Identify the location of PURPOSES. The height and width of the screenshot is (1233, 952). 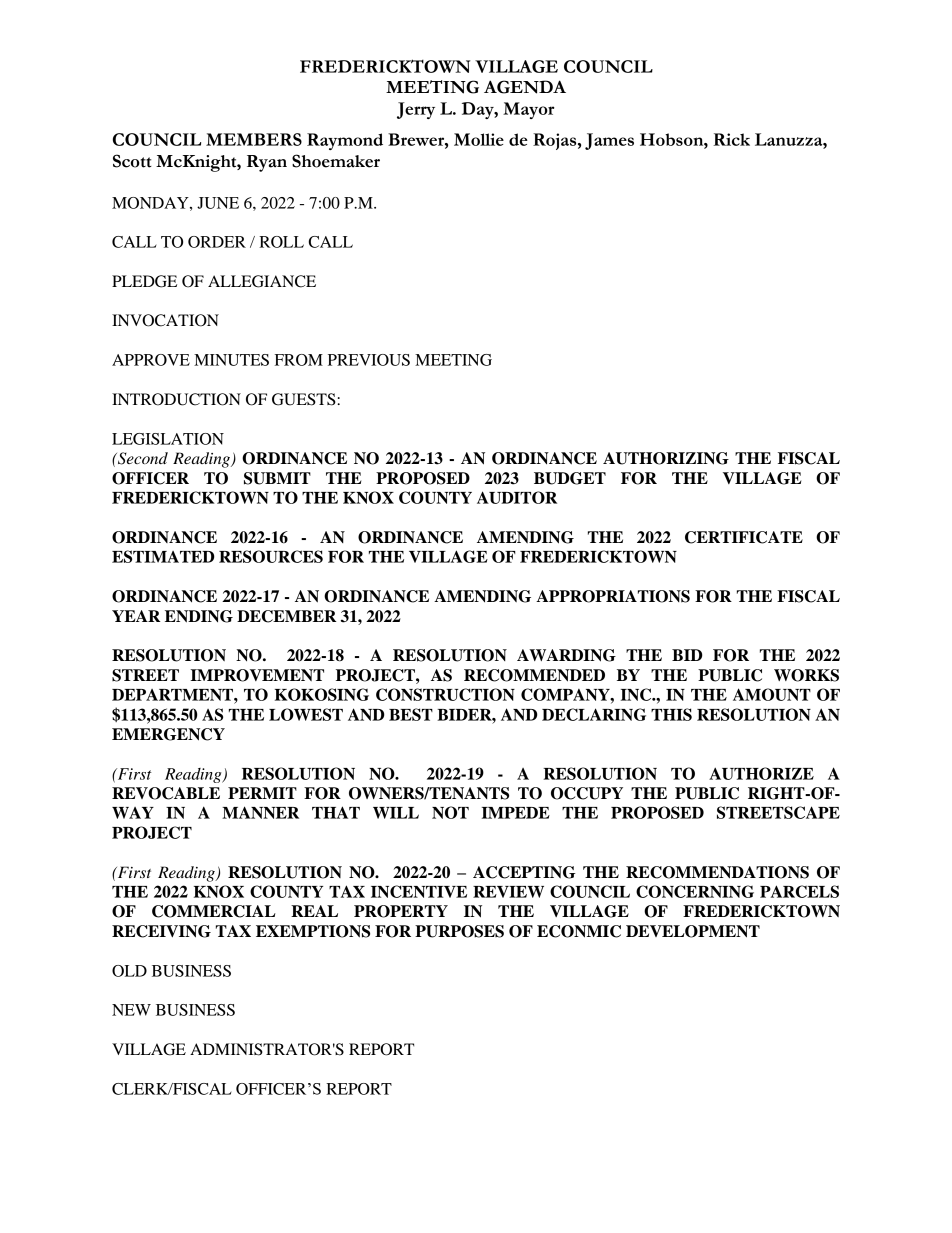
(459, 931).
